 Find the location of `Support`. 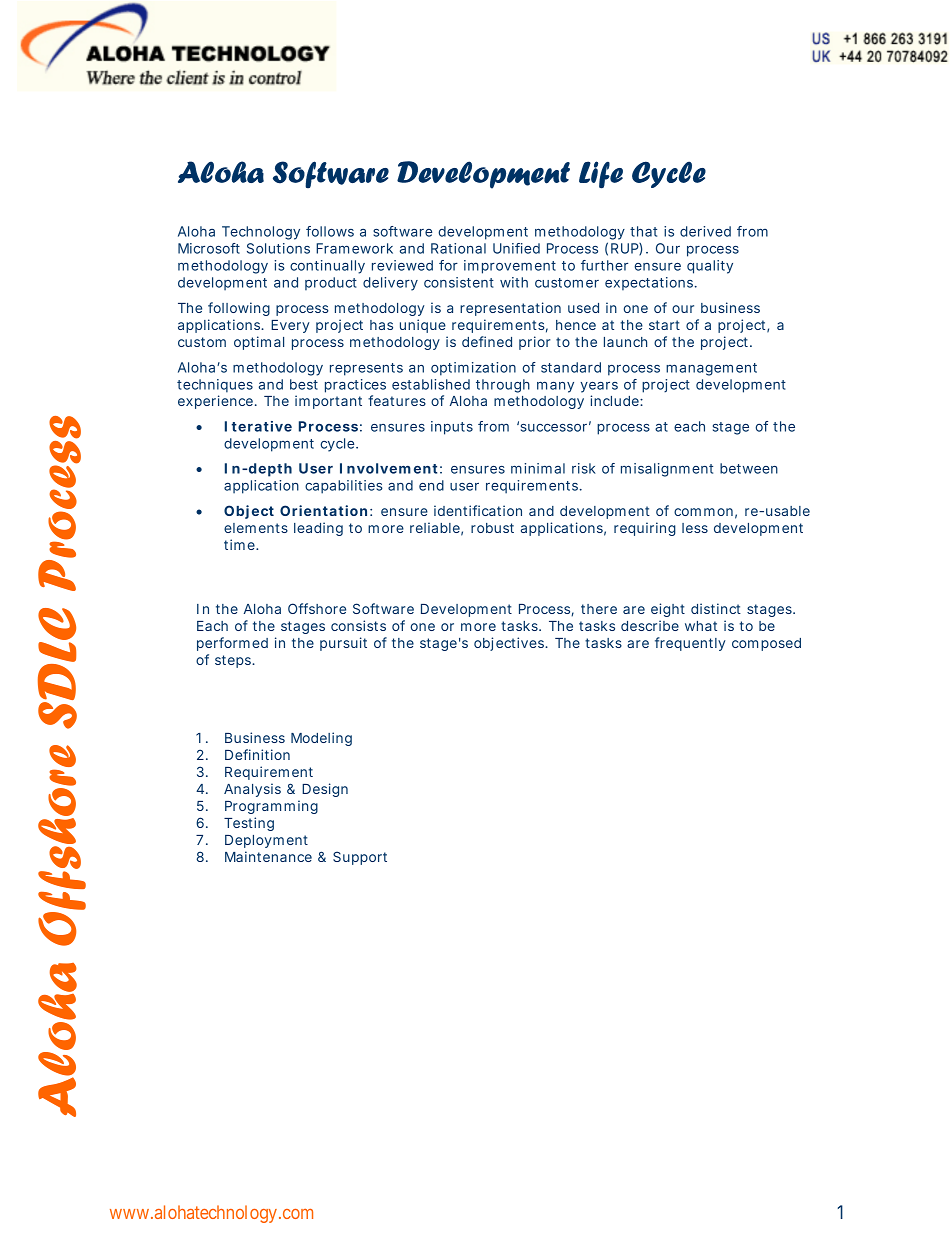

Support is located at coordinates (360, 858).
